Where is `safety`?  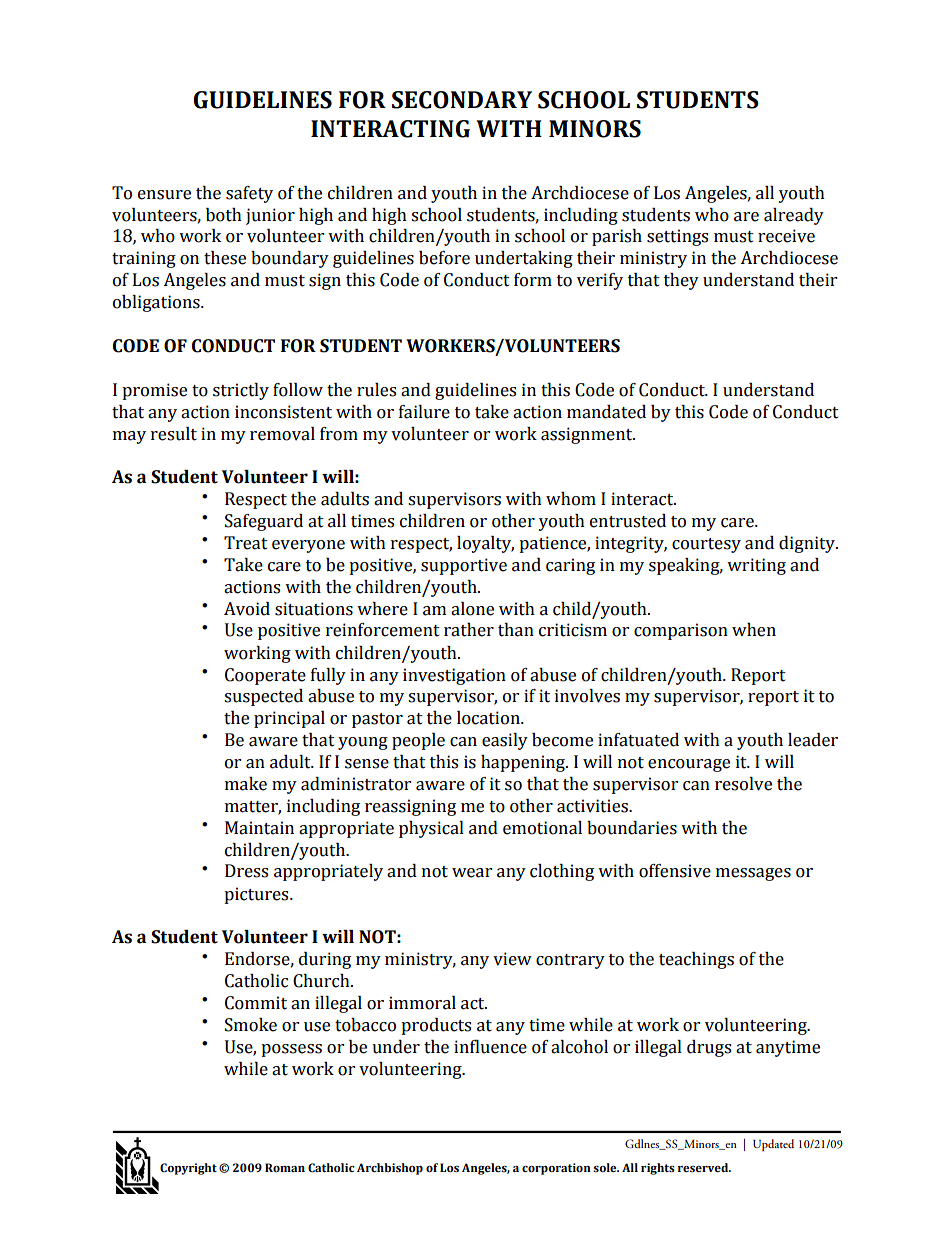 safety is located at coordinates (249, 194).
